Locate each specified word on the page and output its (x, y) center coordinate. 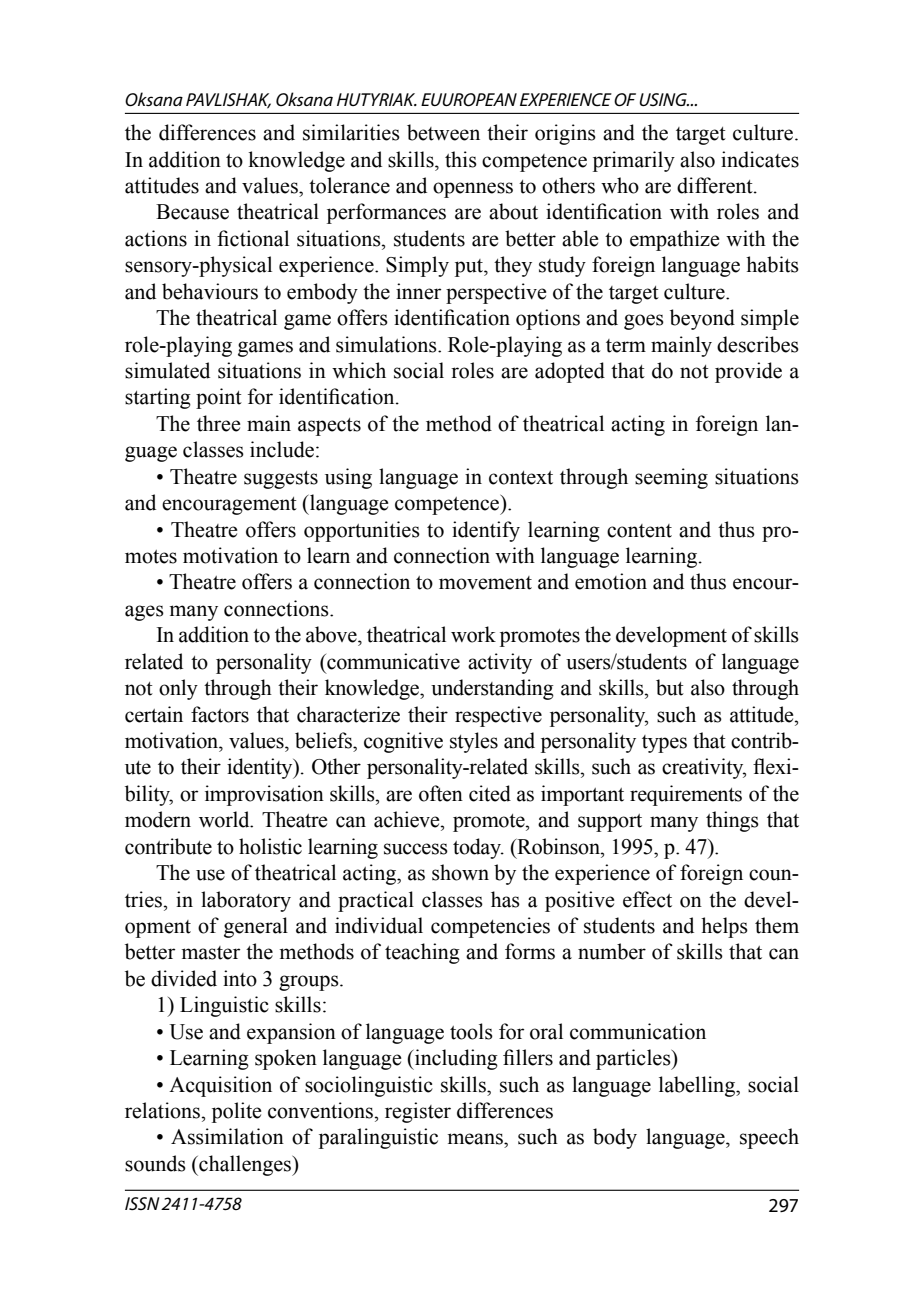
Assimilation (227, 1136)
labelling (698, 1086)
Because (192, 212)
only (178, 689)
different (716, 185)
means (476, 1139)
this (461, 159)
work (473, 634)
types (664, 744)
